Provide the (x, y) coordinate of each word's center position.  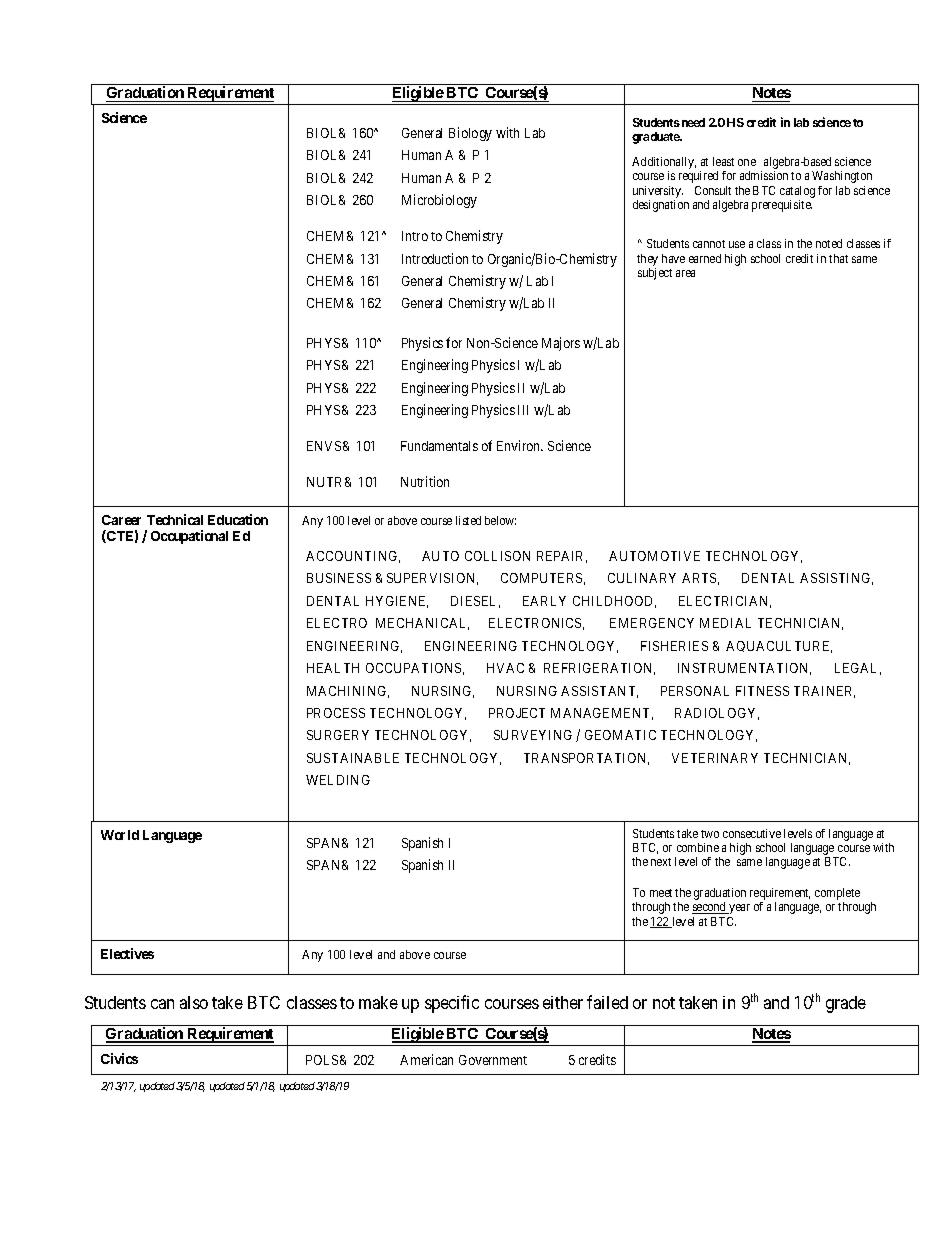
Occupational (189, 537)
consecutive (752, 833)
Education (238, 519)
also (194, 1002)
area (685, 273)
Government (493, 1060)
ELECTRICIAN (725, 602)
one (747, 162)
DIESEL (475, 602)
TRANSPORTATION (586, 759)
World (120, 835)
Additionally (664, 164)
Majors (561, 344)
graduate (657, 138)
